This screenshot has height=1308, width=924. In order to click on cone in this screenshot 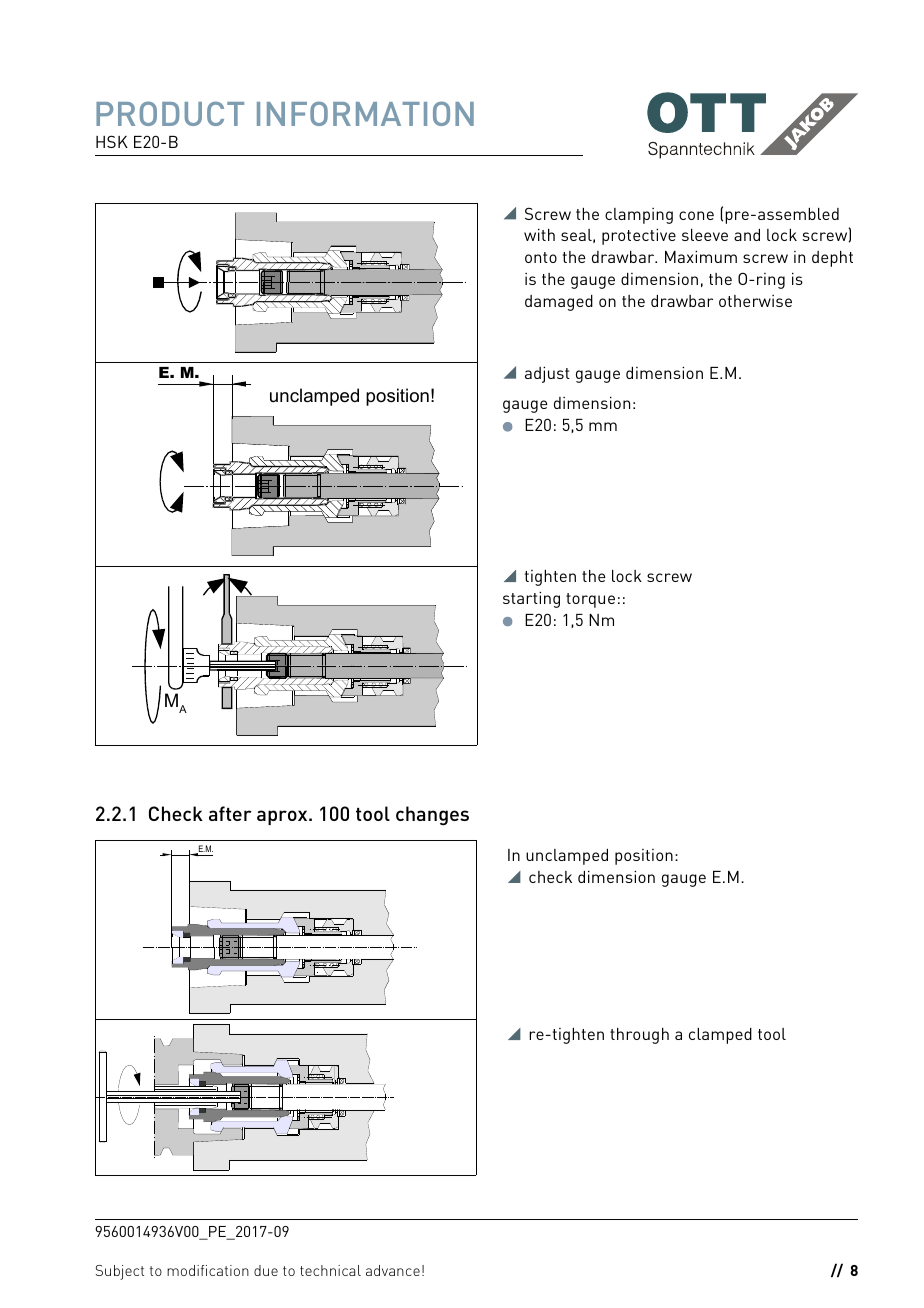, I will do `click(696, 215)`.
